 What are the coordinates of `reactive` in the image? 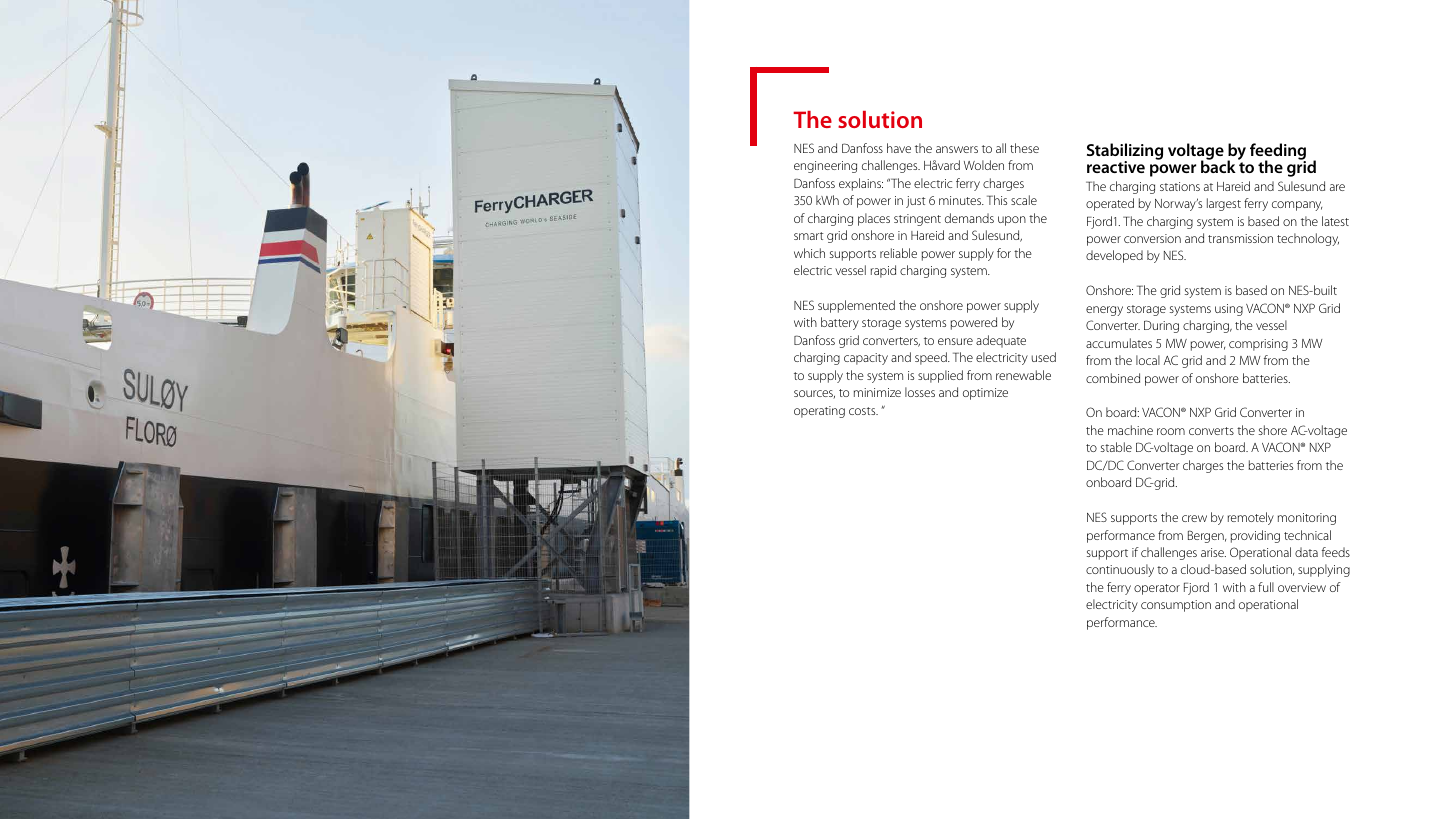 It's located at (1116, 167).
